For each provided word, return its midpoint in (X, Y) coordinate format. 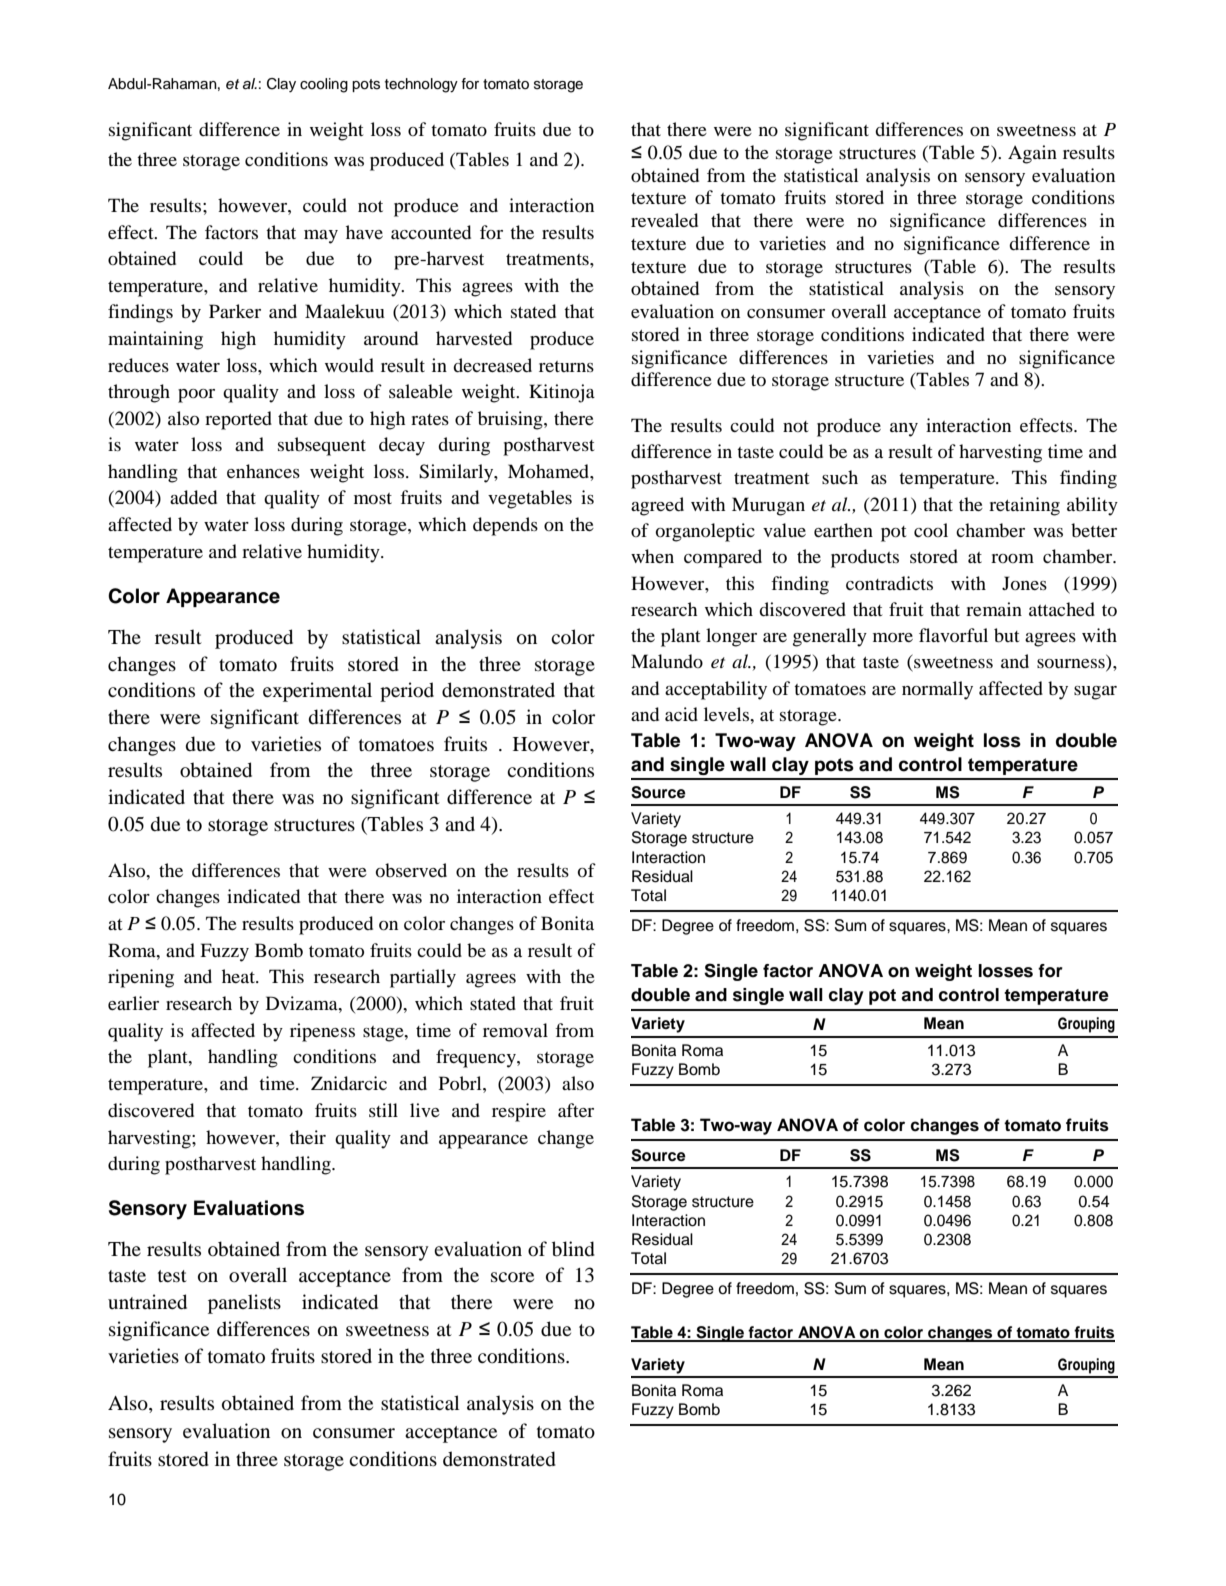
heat (239, 976)
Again (1032, 154)
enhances (263, 471)
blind (573, 1249)
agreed (657, 506)
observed (411, 870)
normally (937, 690)
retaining (1024, 506)
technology (421, 85)
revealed (664, 220)
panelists (244, 1304)
